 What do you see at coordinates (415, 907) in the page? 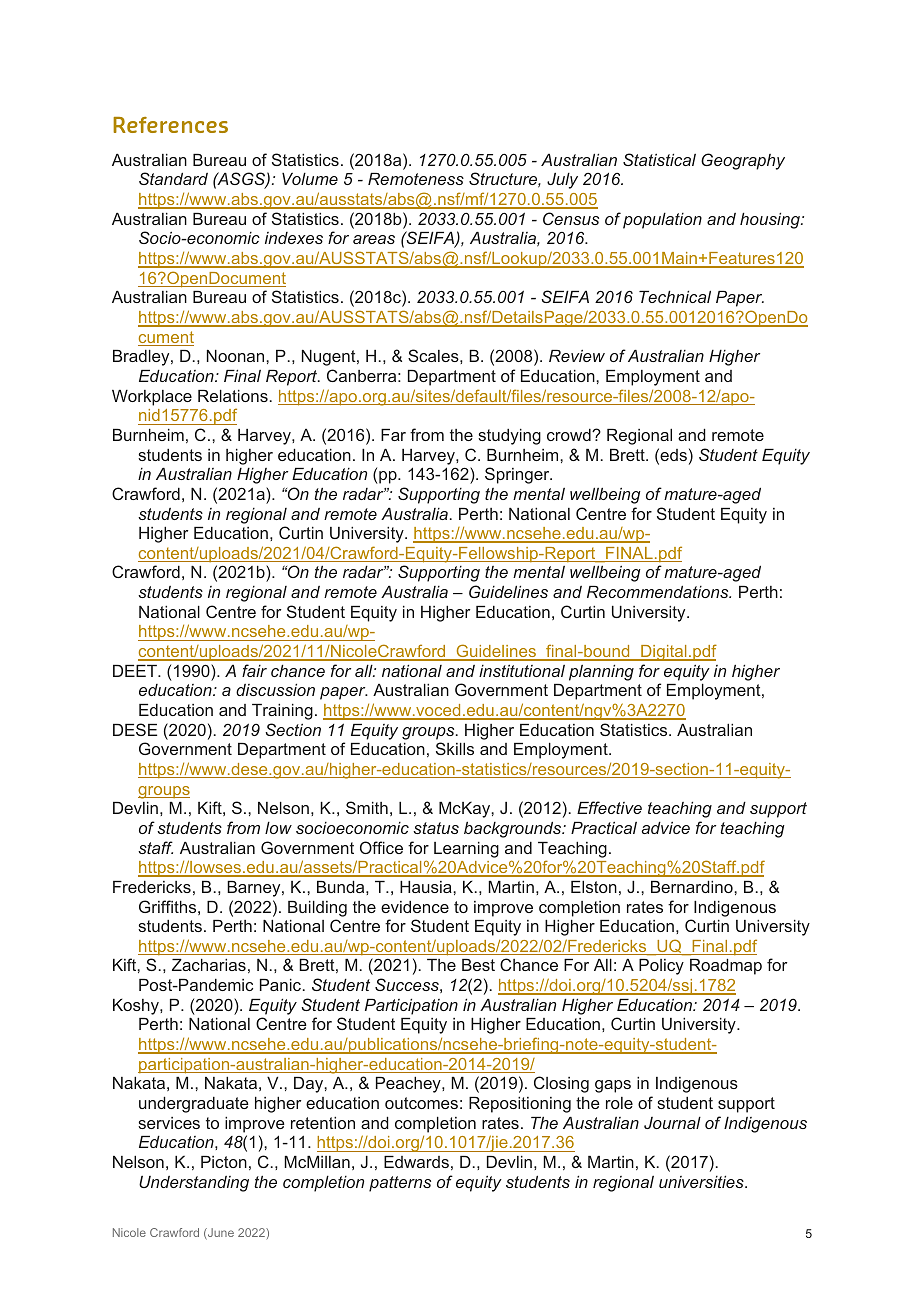
I see `evidence` at bounding box center [415, 907].
